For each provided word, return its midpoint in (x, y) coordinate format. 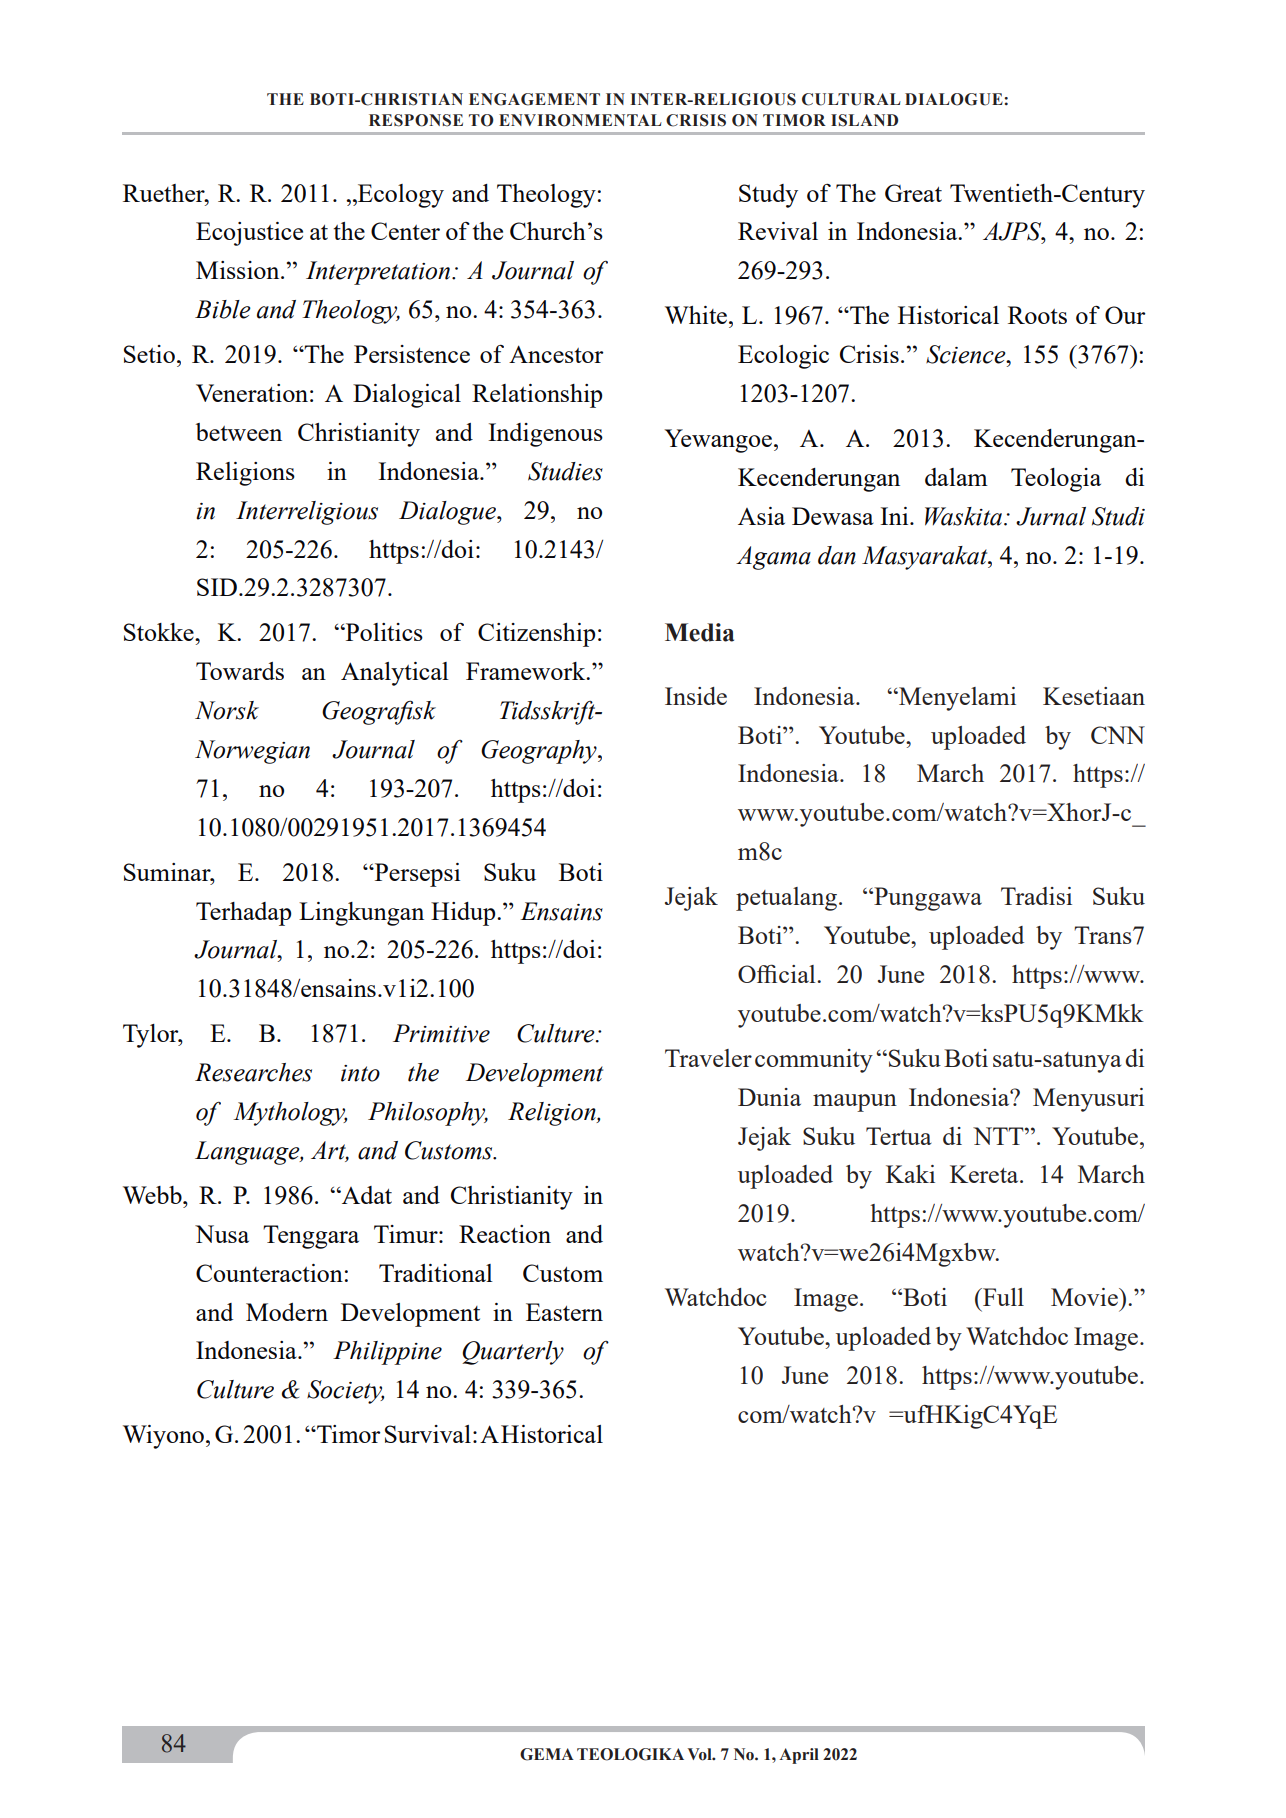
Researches (253, 1072)
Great (913, 193)
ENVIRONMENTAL (580, 120)
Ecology (400, 196)
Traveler (708, 1058)
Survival (428, 1434)
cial (798, 974)
